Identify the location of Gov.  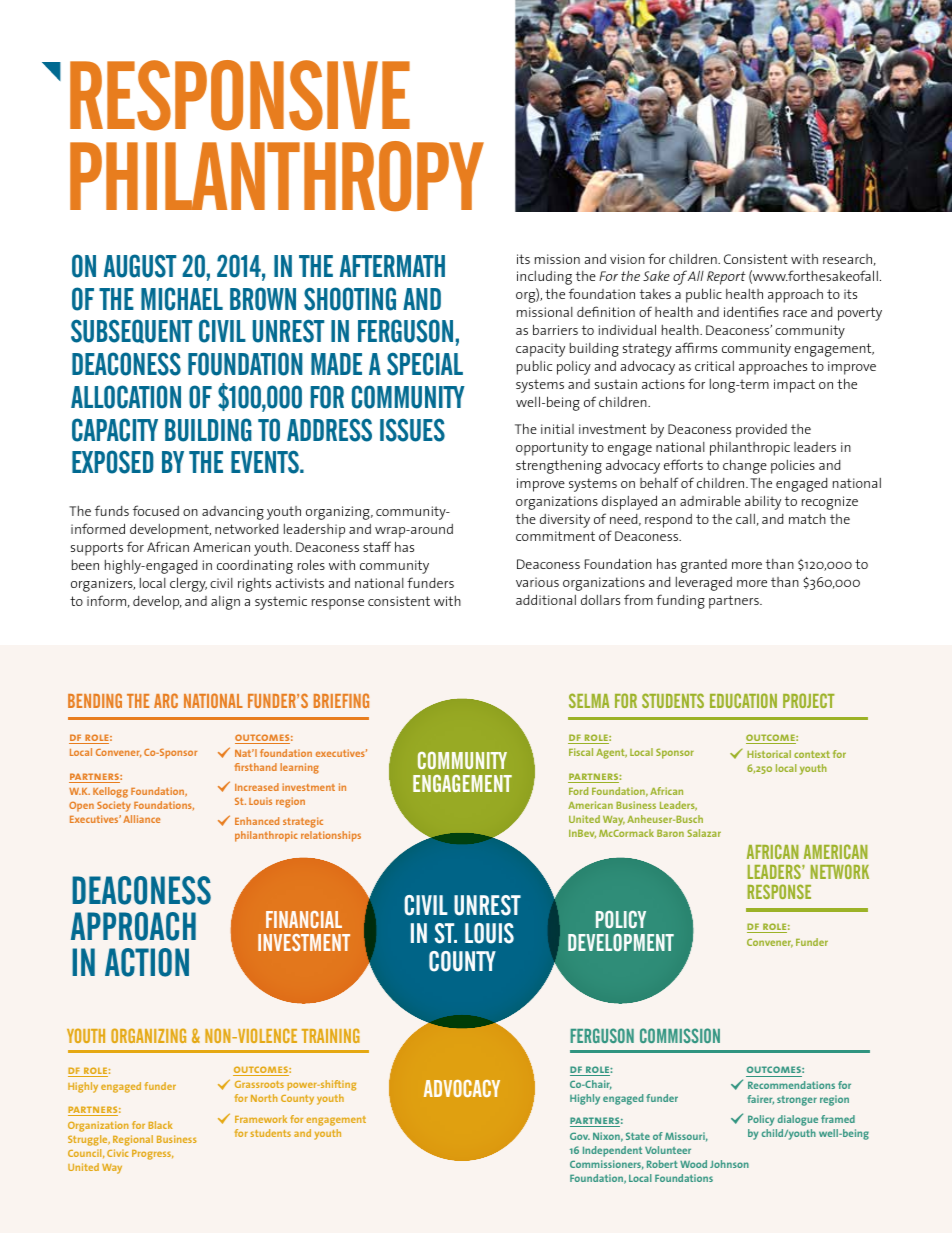
(580, 1136).
